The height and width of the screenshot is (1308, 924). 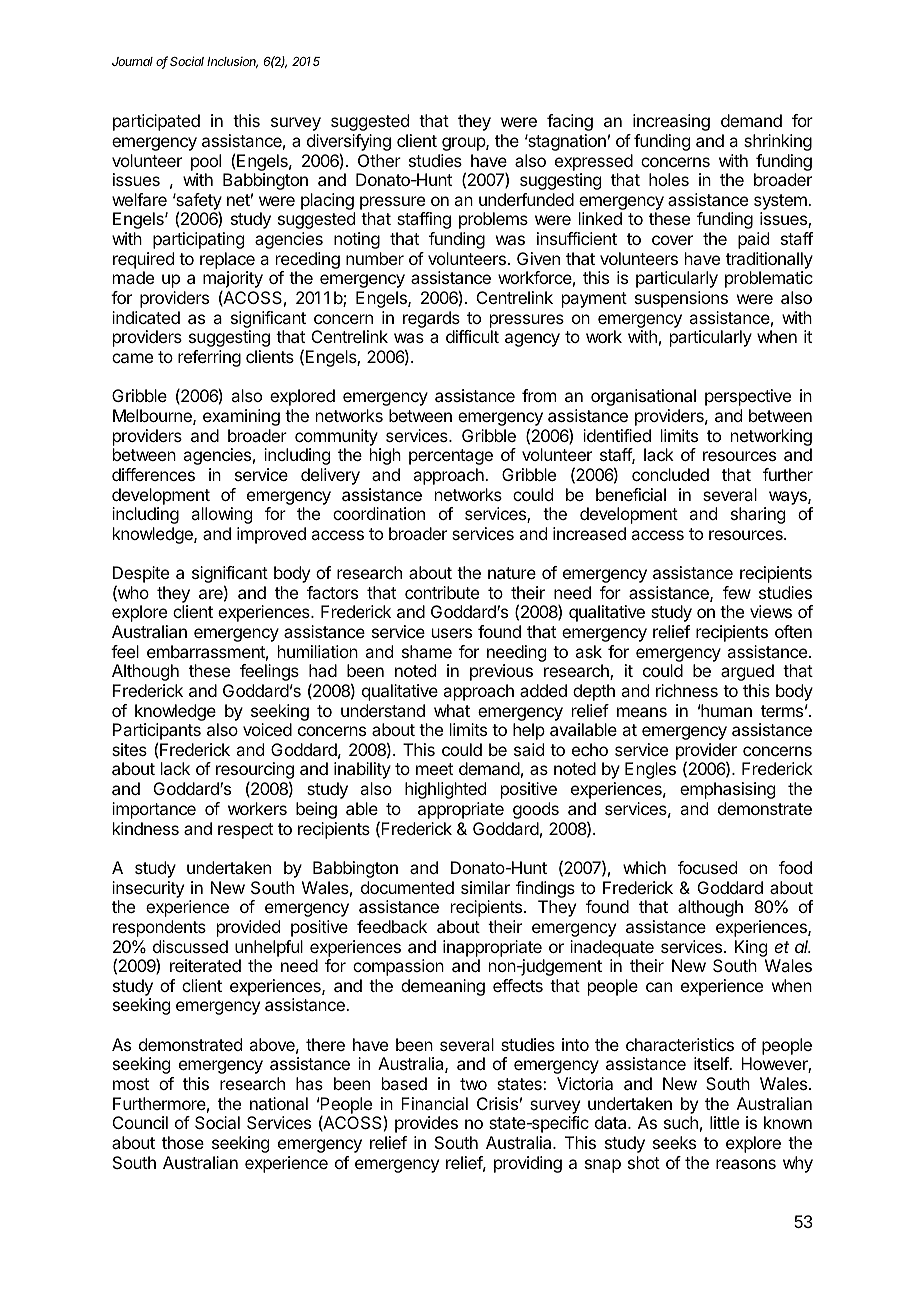 What do you see at coordinates (727, 790) in the screenshot?
I see `emphasising` at bounding box center [727, 790].
